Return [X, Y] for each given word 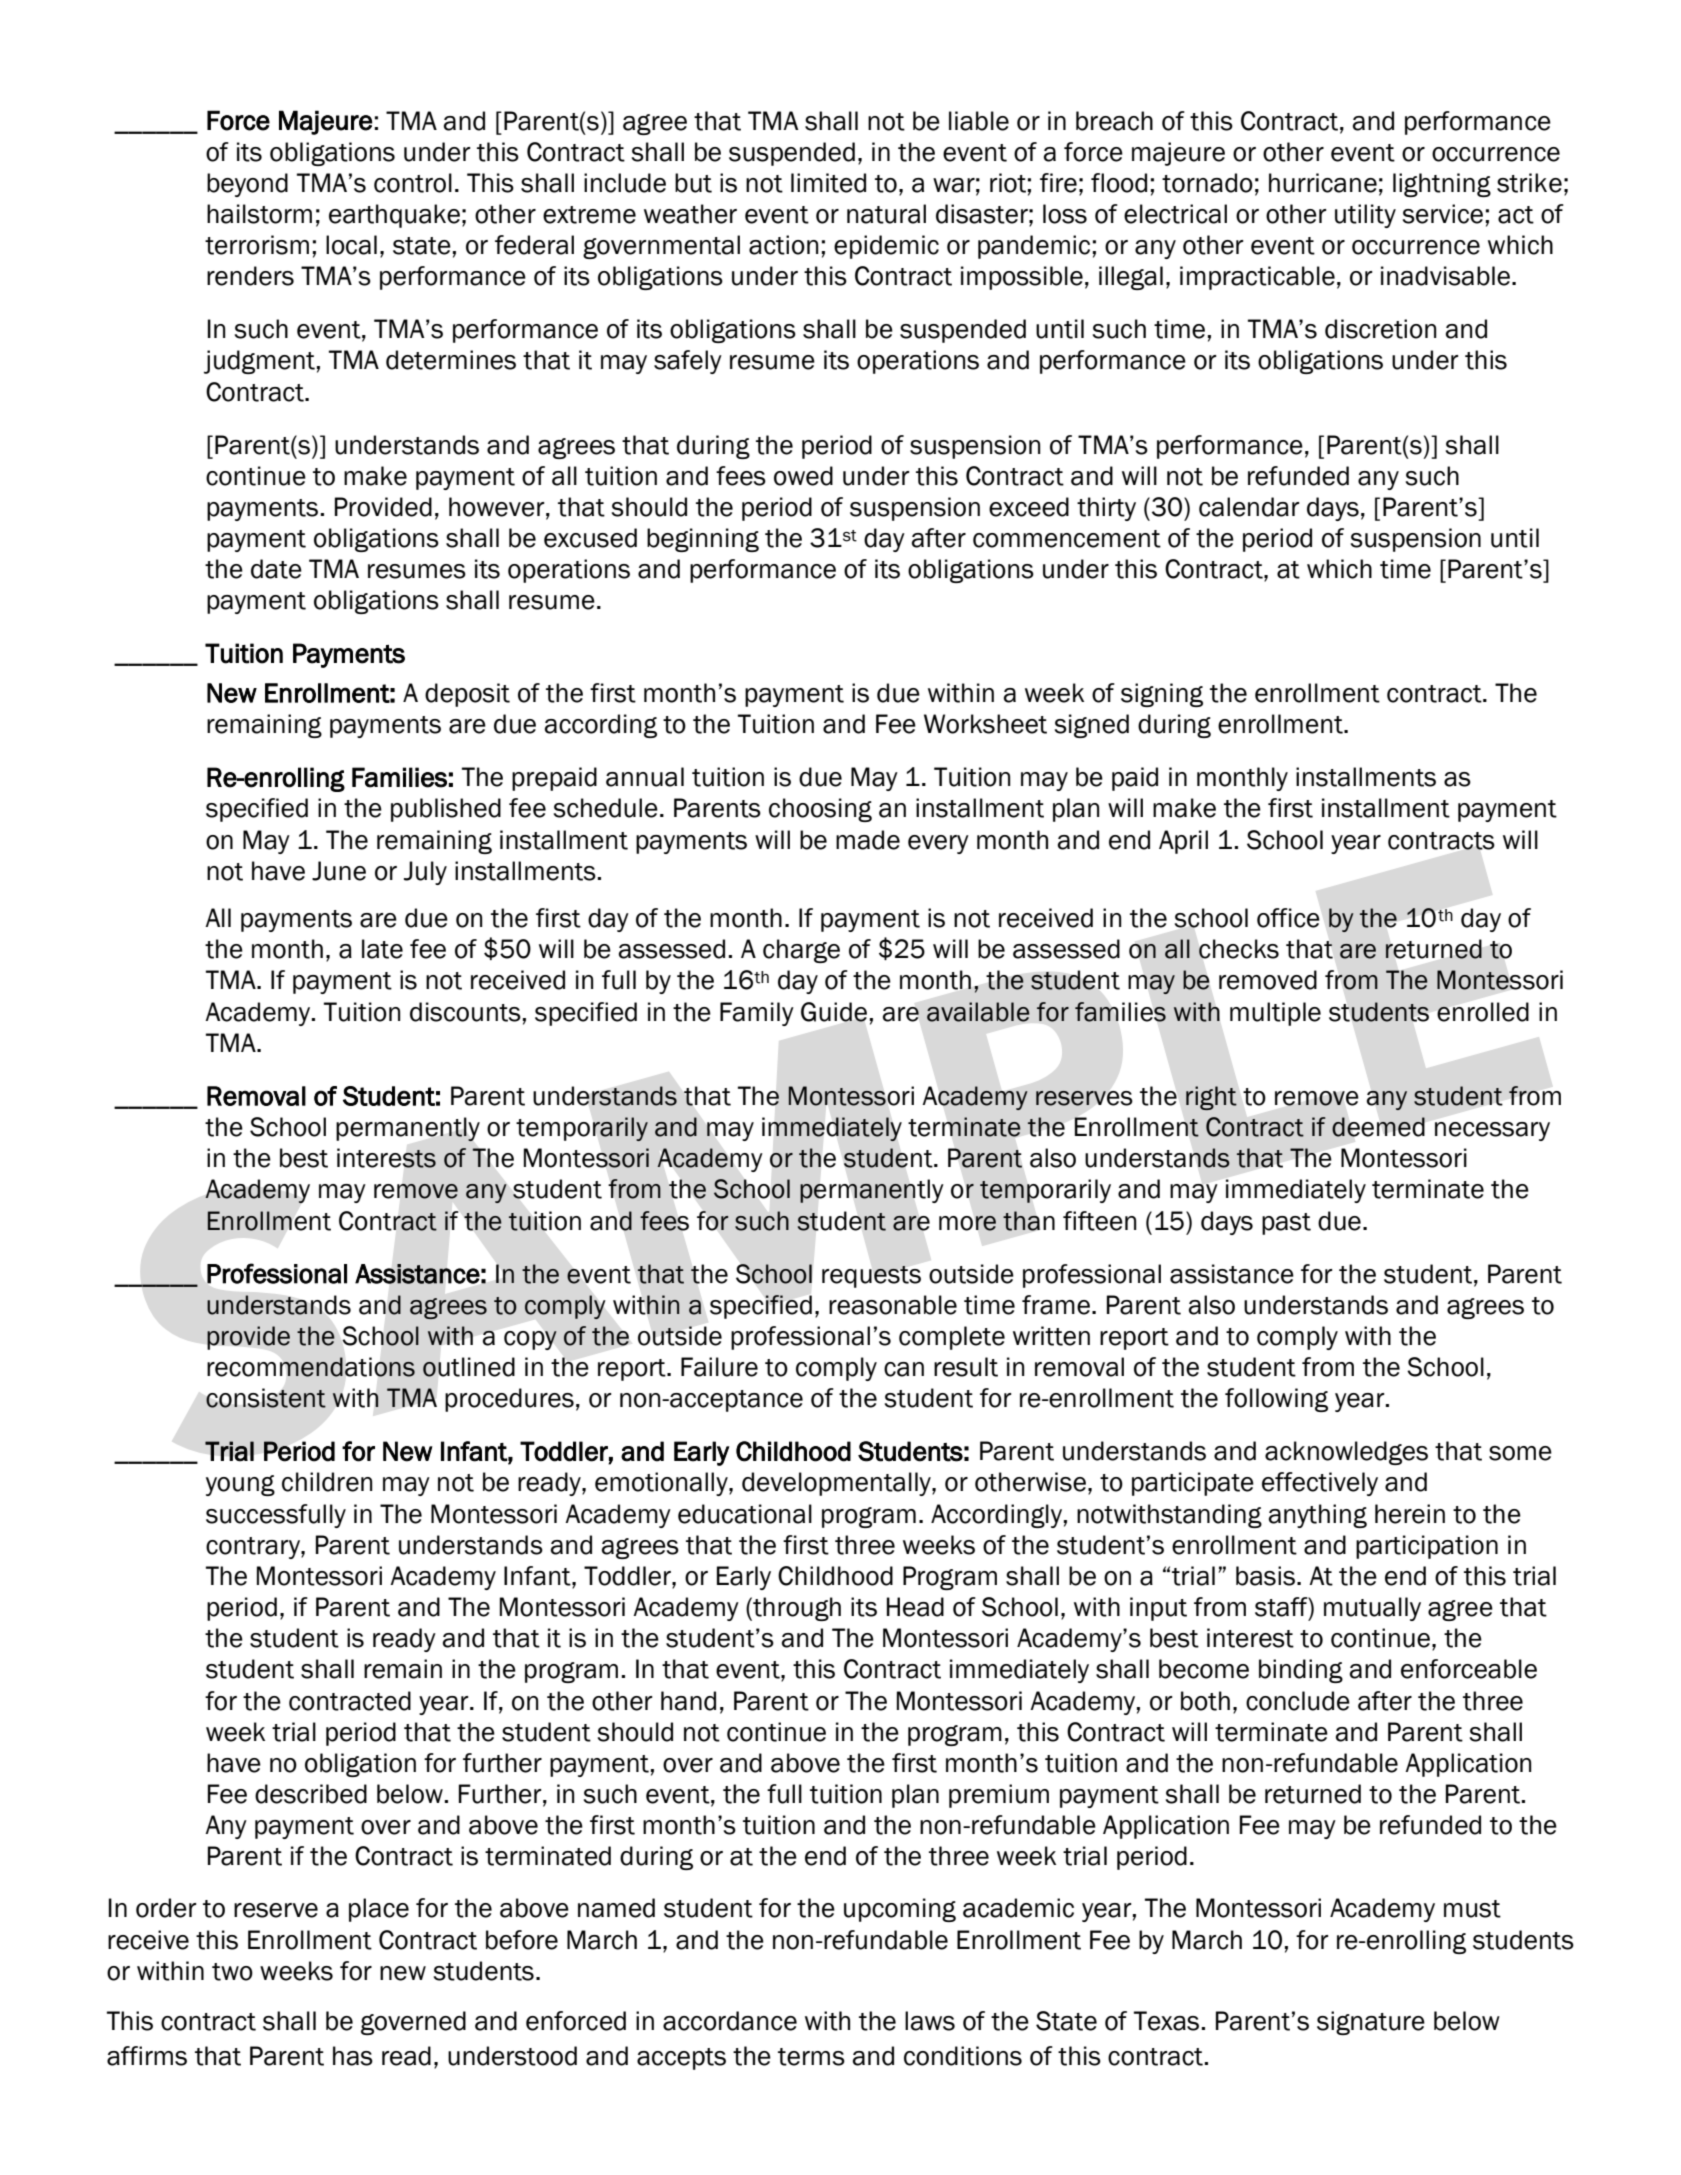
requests [871, 1277]
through [796, 1609]
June [339, 871]
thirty [1106, 509]
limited [828, 183]
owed [803, 476]
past [1286, 1224]
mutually [1372, 1609]
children [327, 1482]
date [276, 569]
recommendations [311, 1367]
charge [801, 951]
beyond [247, 185]
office [1288, 918]
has [353, 2056]
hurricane [1323, 183]
